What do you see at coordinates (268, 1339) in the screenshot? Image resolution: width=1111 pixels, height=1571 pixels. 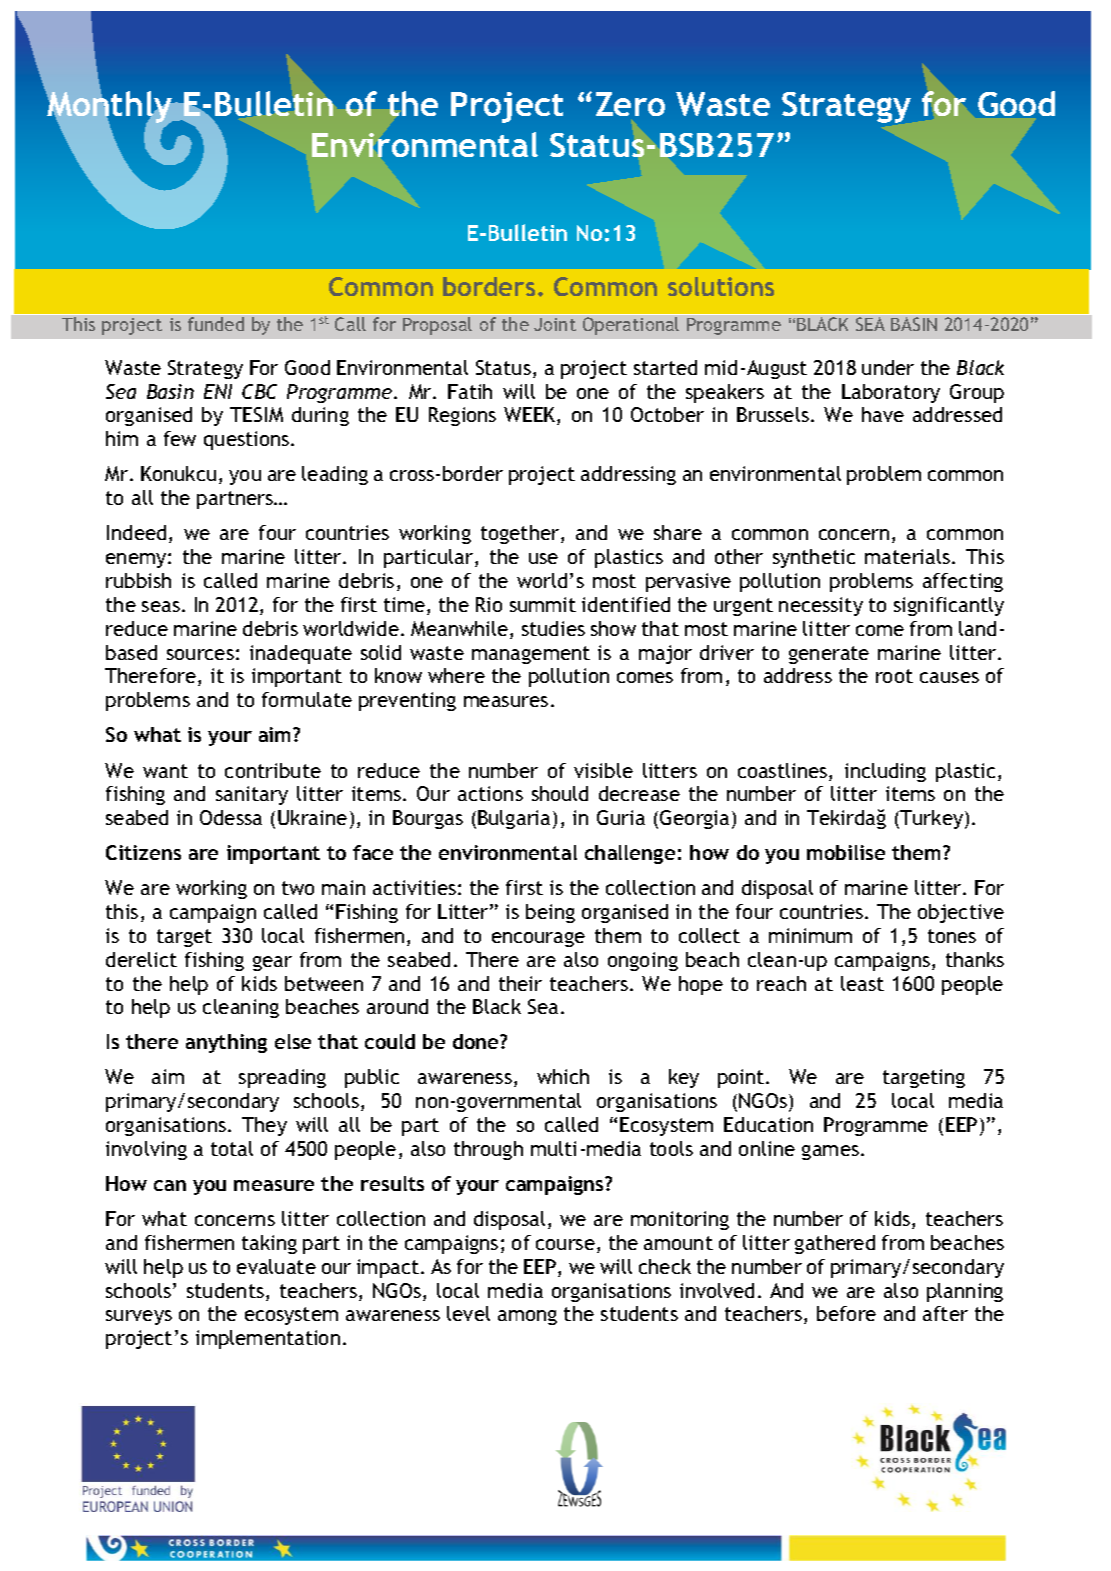 I see `implementation` at bounding box center [268, 1339].
